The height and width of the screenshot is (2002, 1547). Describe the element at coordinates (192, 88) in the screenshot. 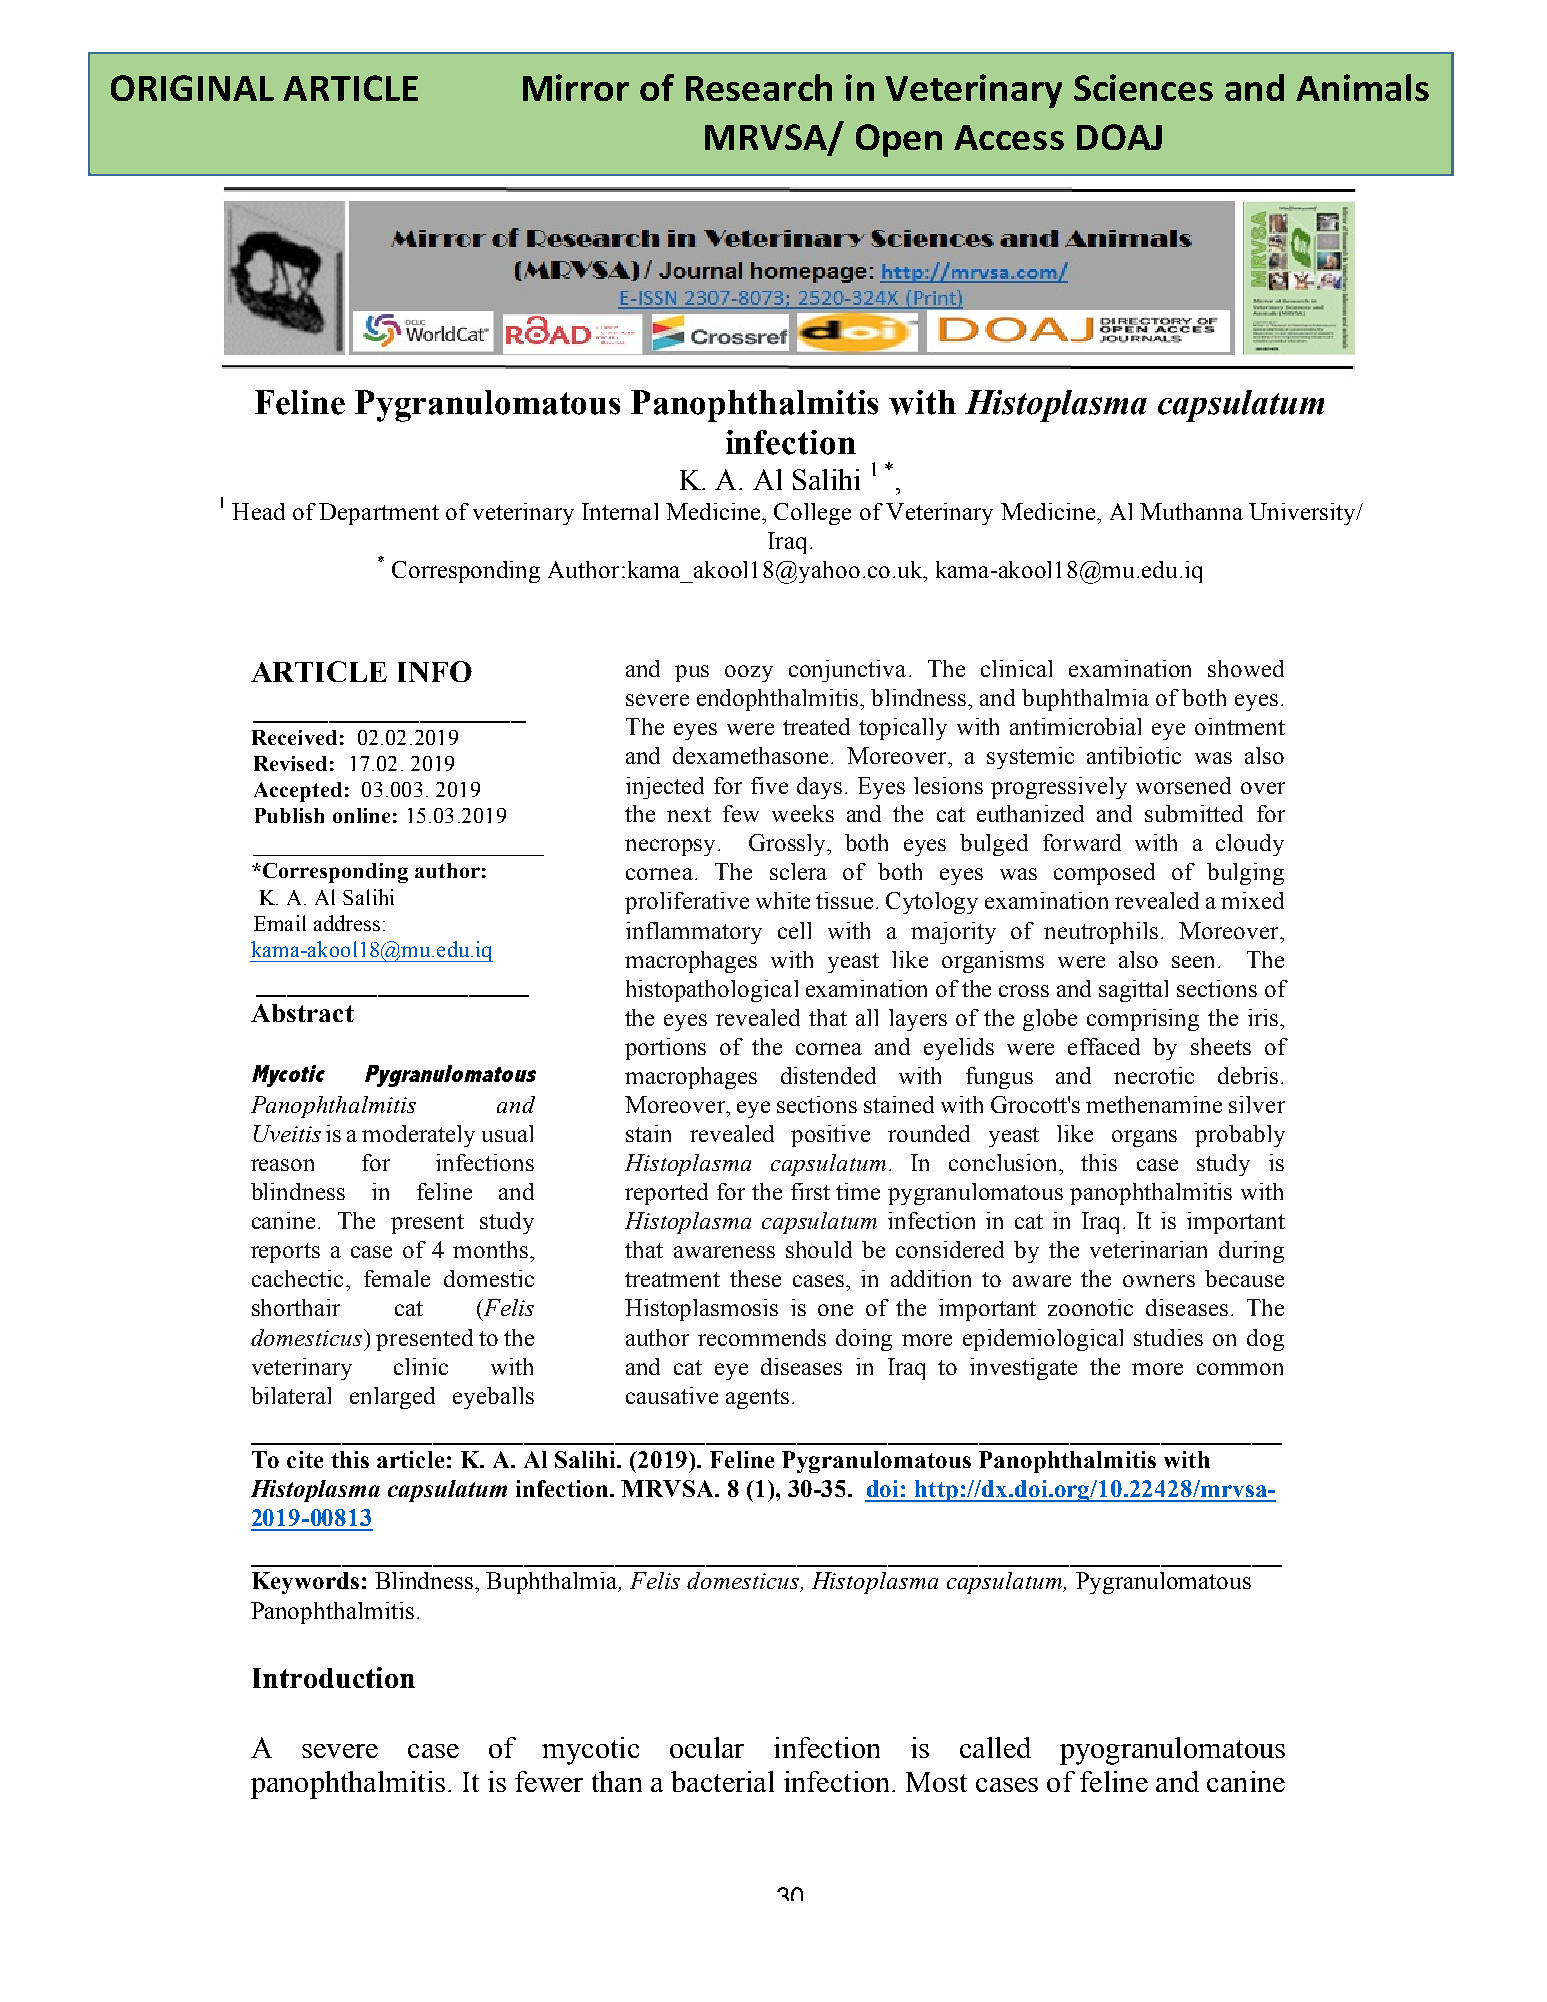

I see `ORIGINAL` at that location.
